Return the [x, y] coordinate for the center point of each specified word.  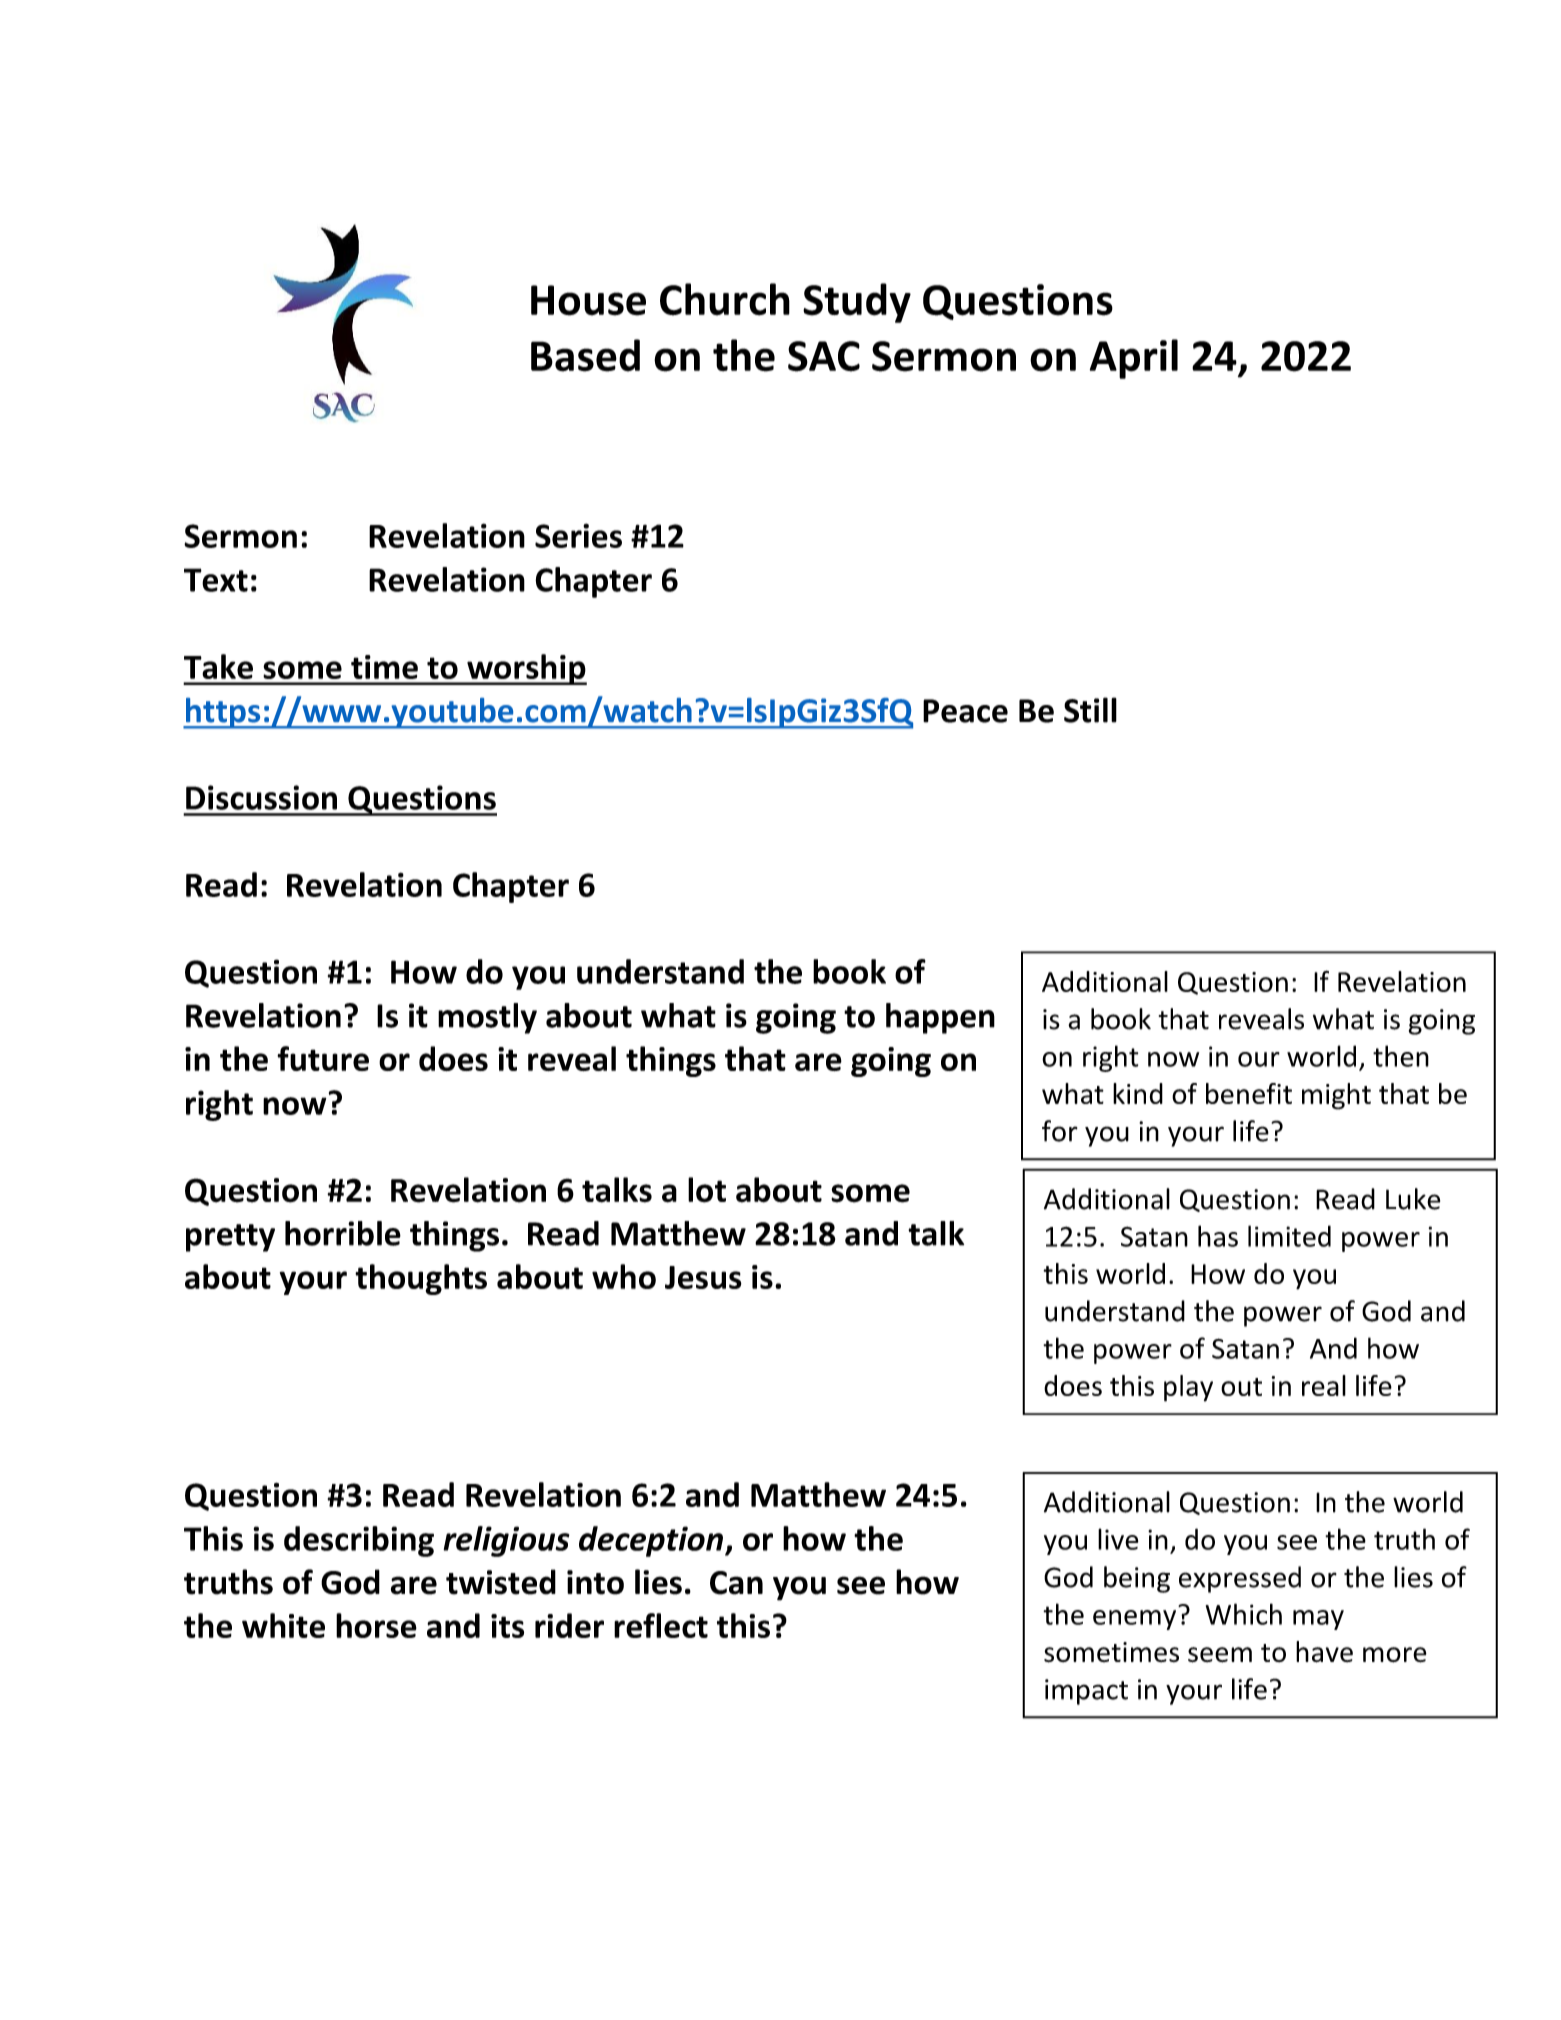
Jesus [703, 1277]
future [323, 1058]
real [1324, 1385]
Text [216, 580]
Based [585, 355]
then [1401, 1056]
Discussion [261, 797]
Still [1090, 710]
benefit [1249, 1093]
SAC [824, 356]
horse [376, 1625]
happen [940, 1018]
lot [707, 1190]
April [1134, 359]
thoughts [421, 1279]
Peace [965, 711]
